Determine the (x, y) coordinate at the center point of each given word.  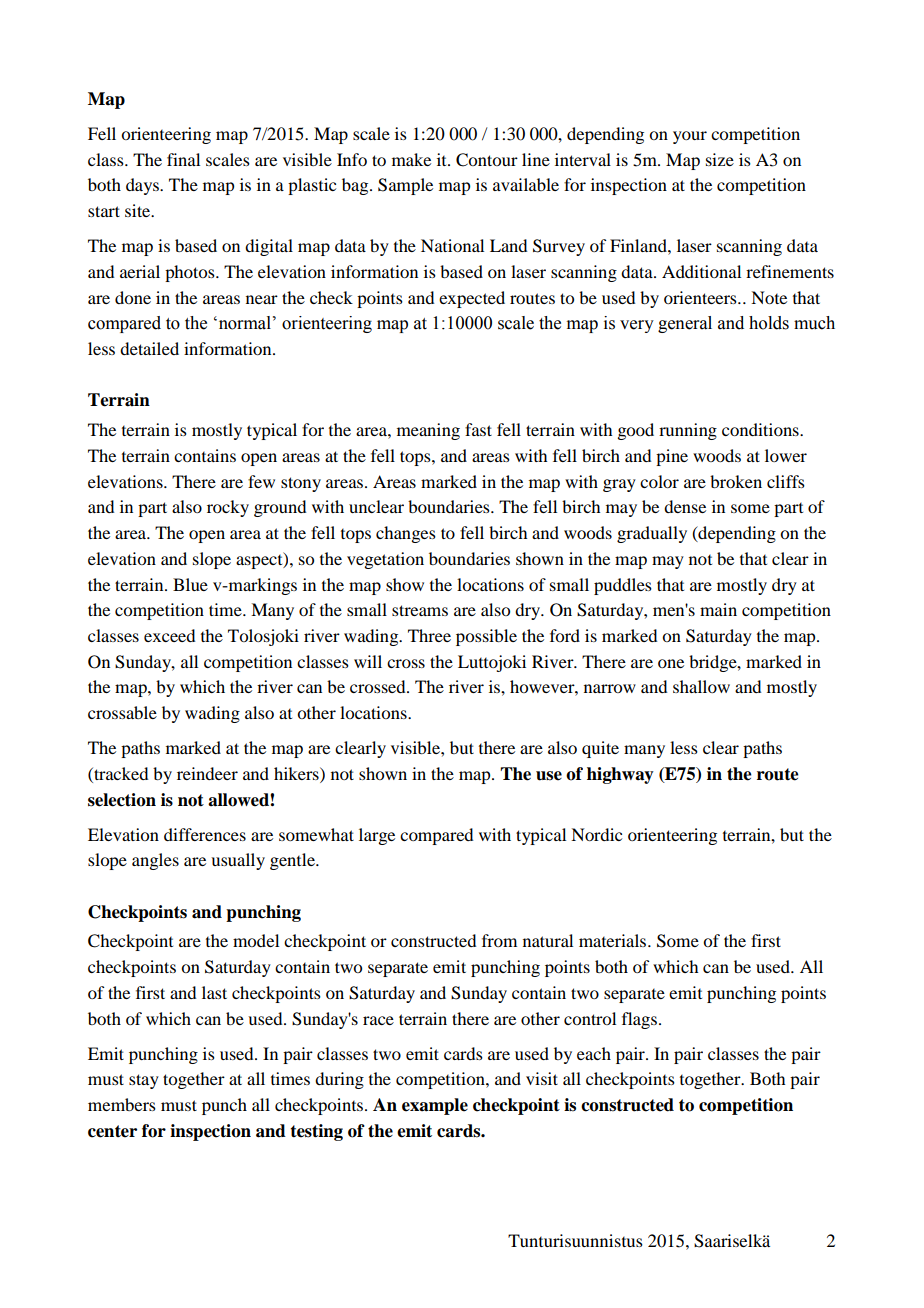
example (435, 1106)
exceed (169, 635)
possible (486, 637)
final (183, 159)
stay (144, 1081)
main (718, 609)
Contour (487, 160)
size (720, 159)
